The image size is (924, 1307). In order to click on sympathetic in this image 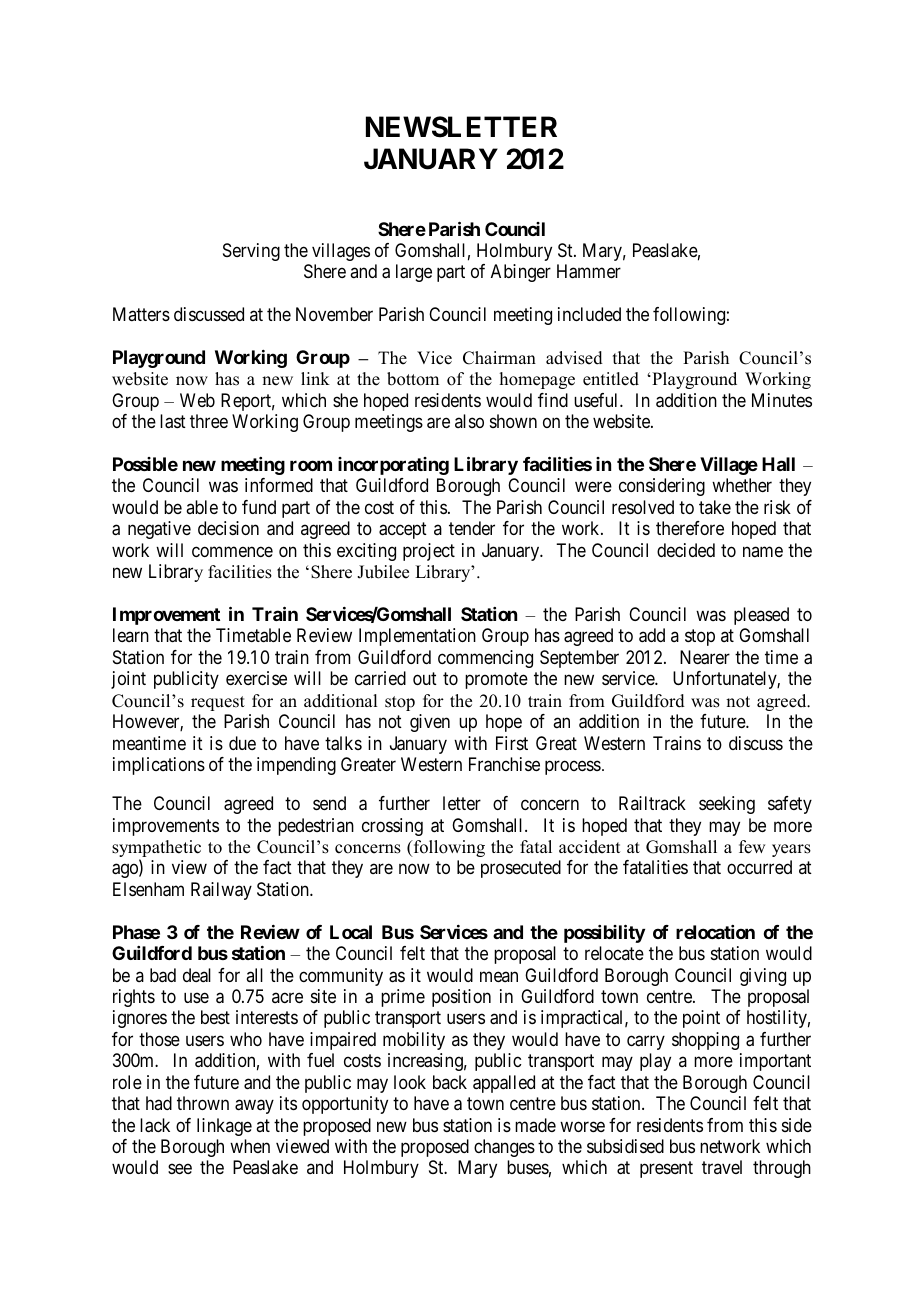, I will do `click(156, 850)`.
